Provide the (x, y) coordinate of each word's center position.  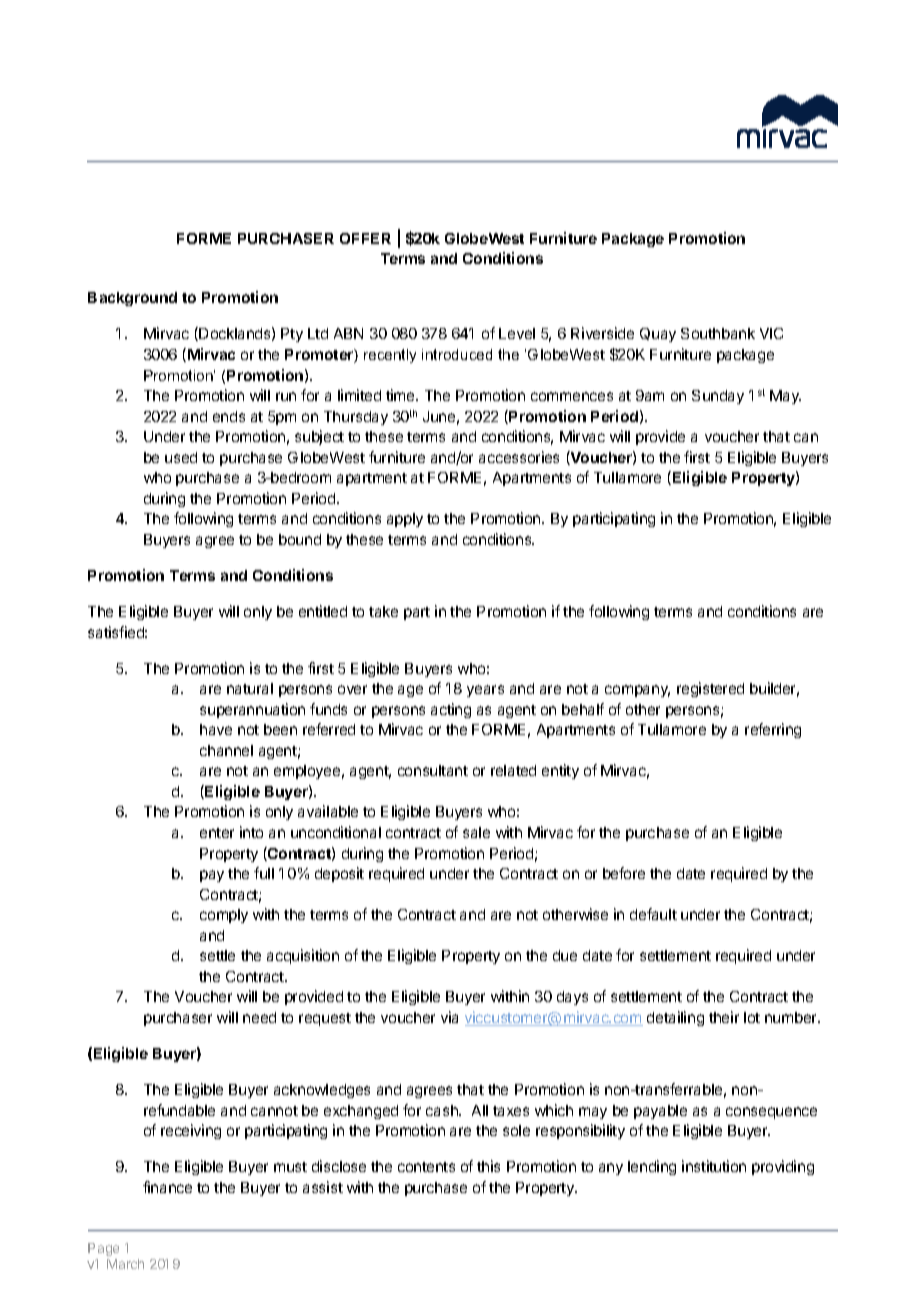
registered (710, 689)
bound (300, 539)
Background (132, 299)
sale (476, 832)
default (653, 914)
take (383, 611)
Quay (658, 335)
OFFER (365, 238)
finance (167, 1187)
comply (224, 916)
